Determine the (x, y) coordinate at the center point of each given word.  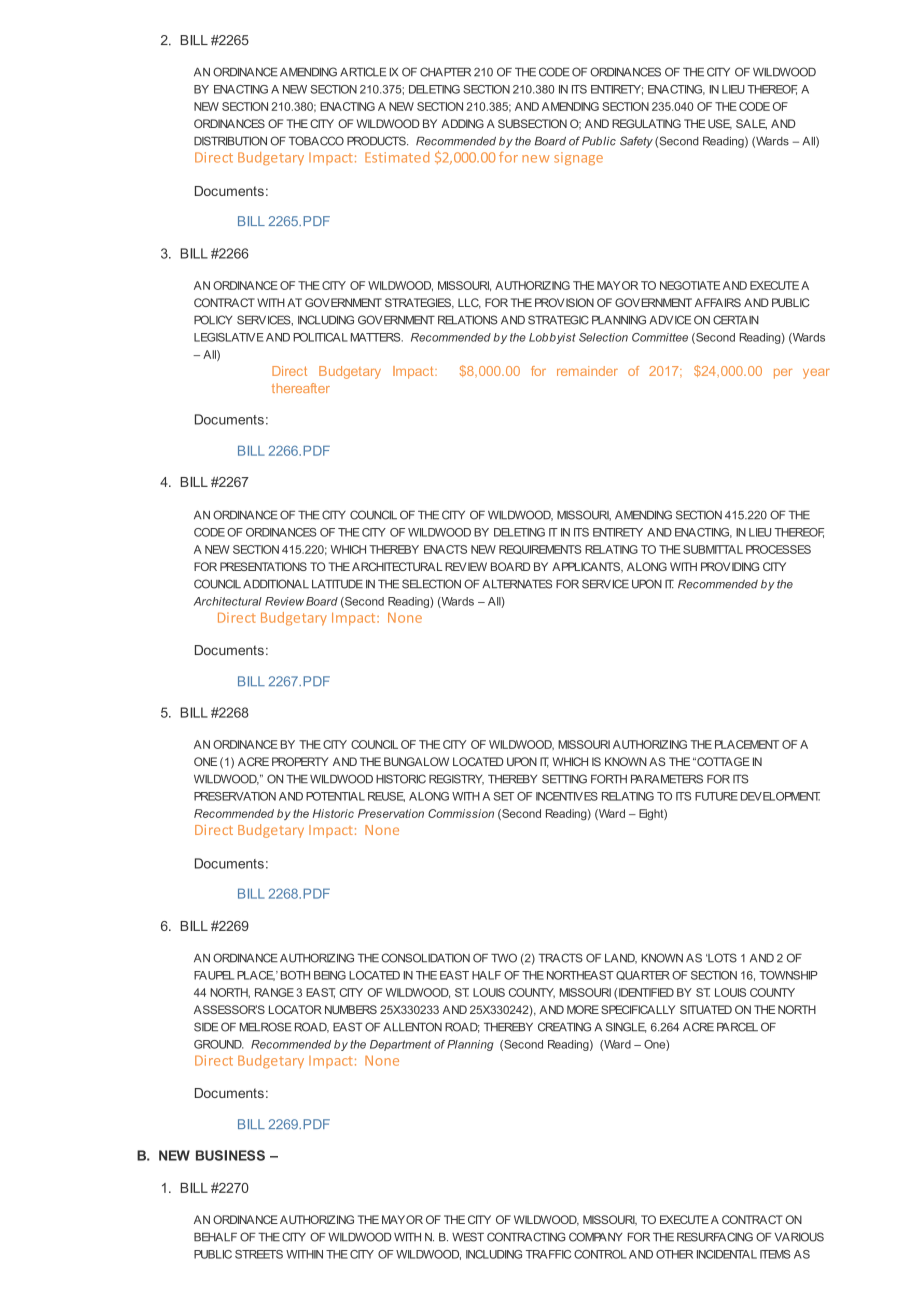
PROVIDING (730, 566)
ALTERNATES (517, 584)
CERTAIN (736, 320)
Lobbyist (552, 338)
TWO (504, 958)
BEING (330, 975)
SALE (751, 124)
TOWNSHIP (788, 975)
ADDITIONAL (276, 584)
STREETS (259, 1254)
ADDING (462, 123)
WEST (468, 1237)
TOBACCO (316, 141)
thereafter (301, 388)
